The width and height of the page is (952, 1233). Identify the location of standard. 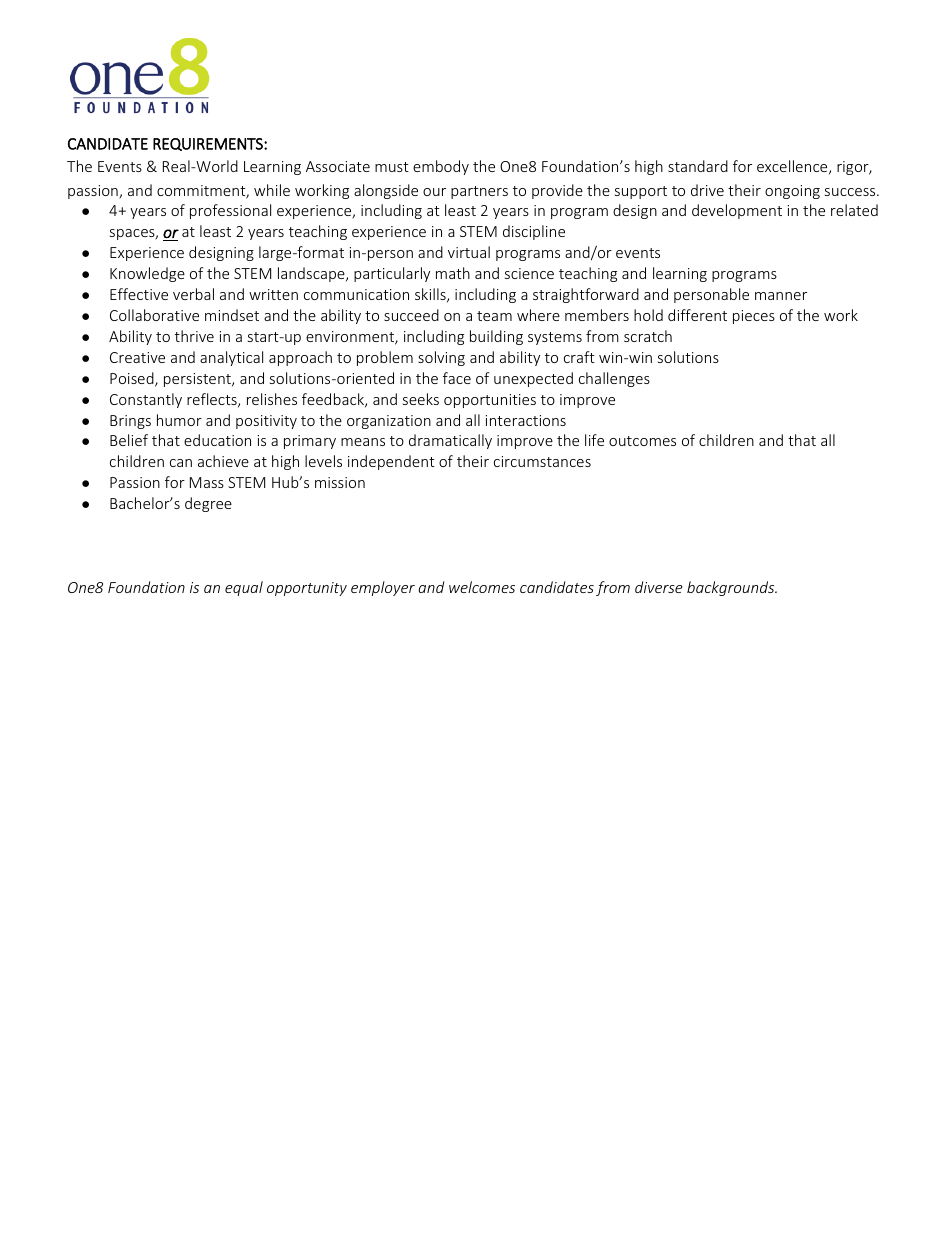
(698, 166).
